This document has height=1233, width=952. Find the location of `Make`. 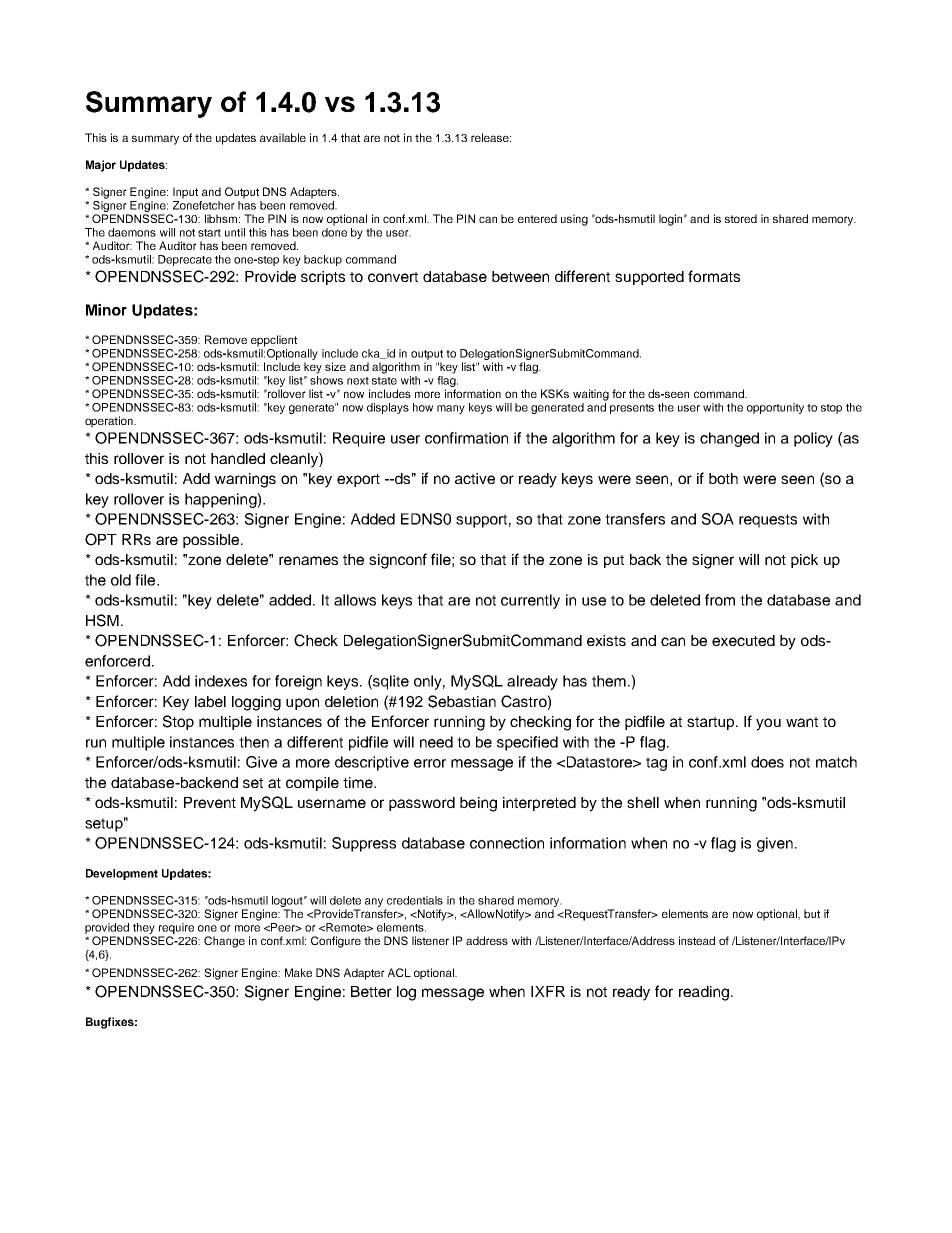

Make is located at coordinates (298, 972).
